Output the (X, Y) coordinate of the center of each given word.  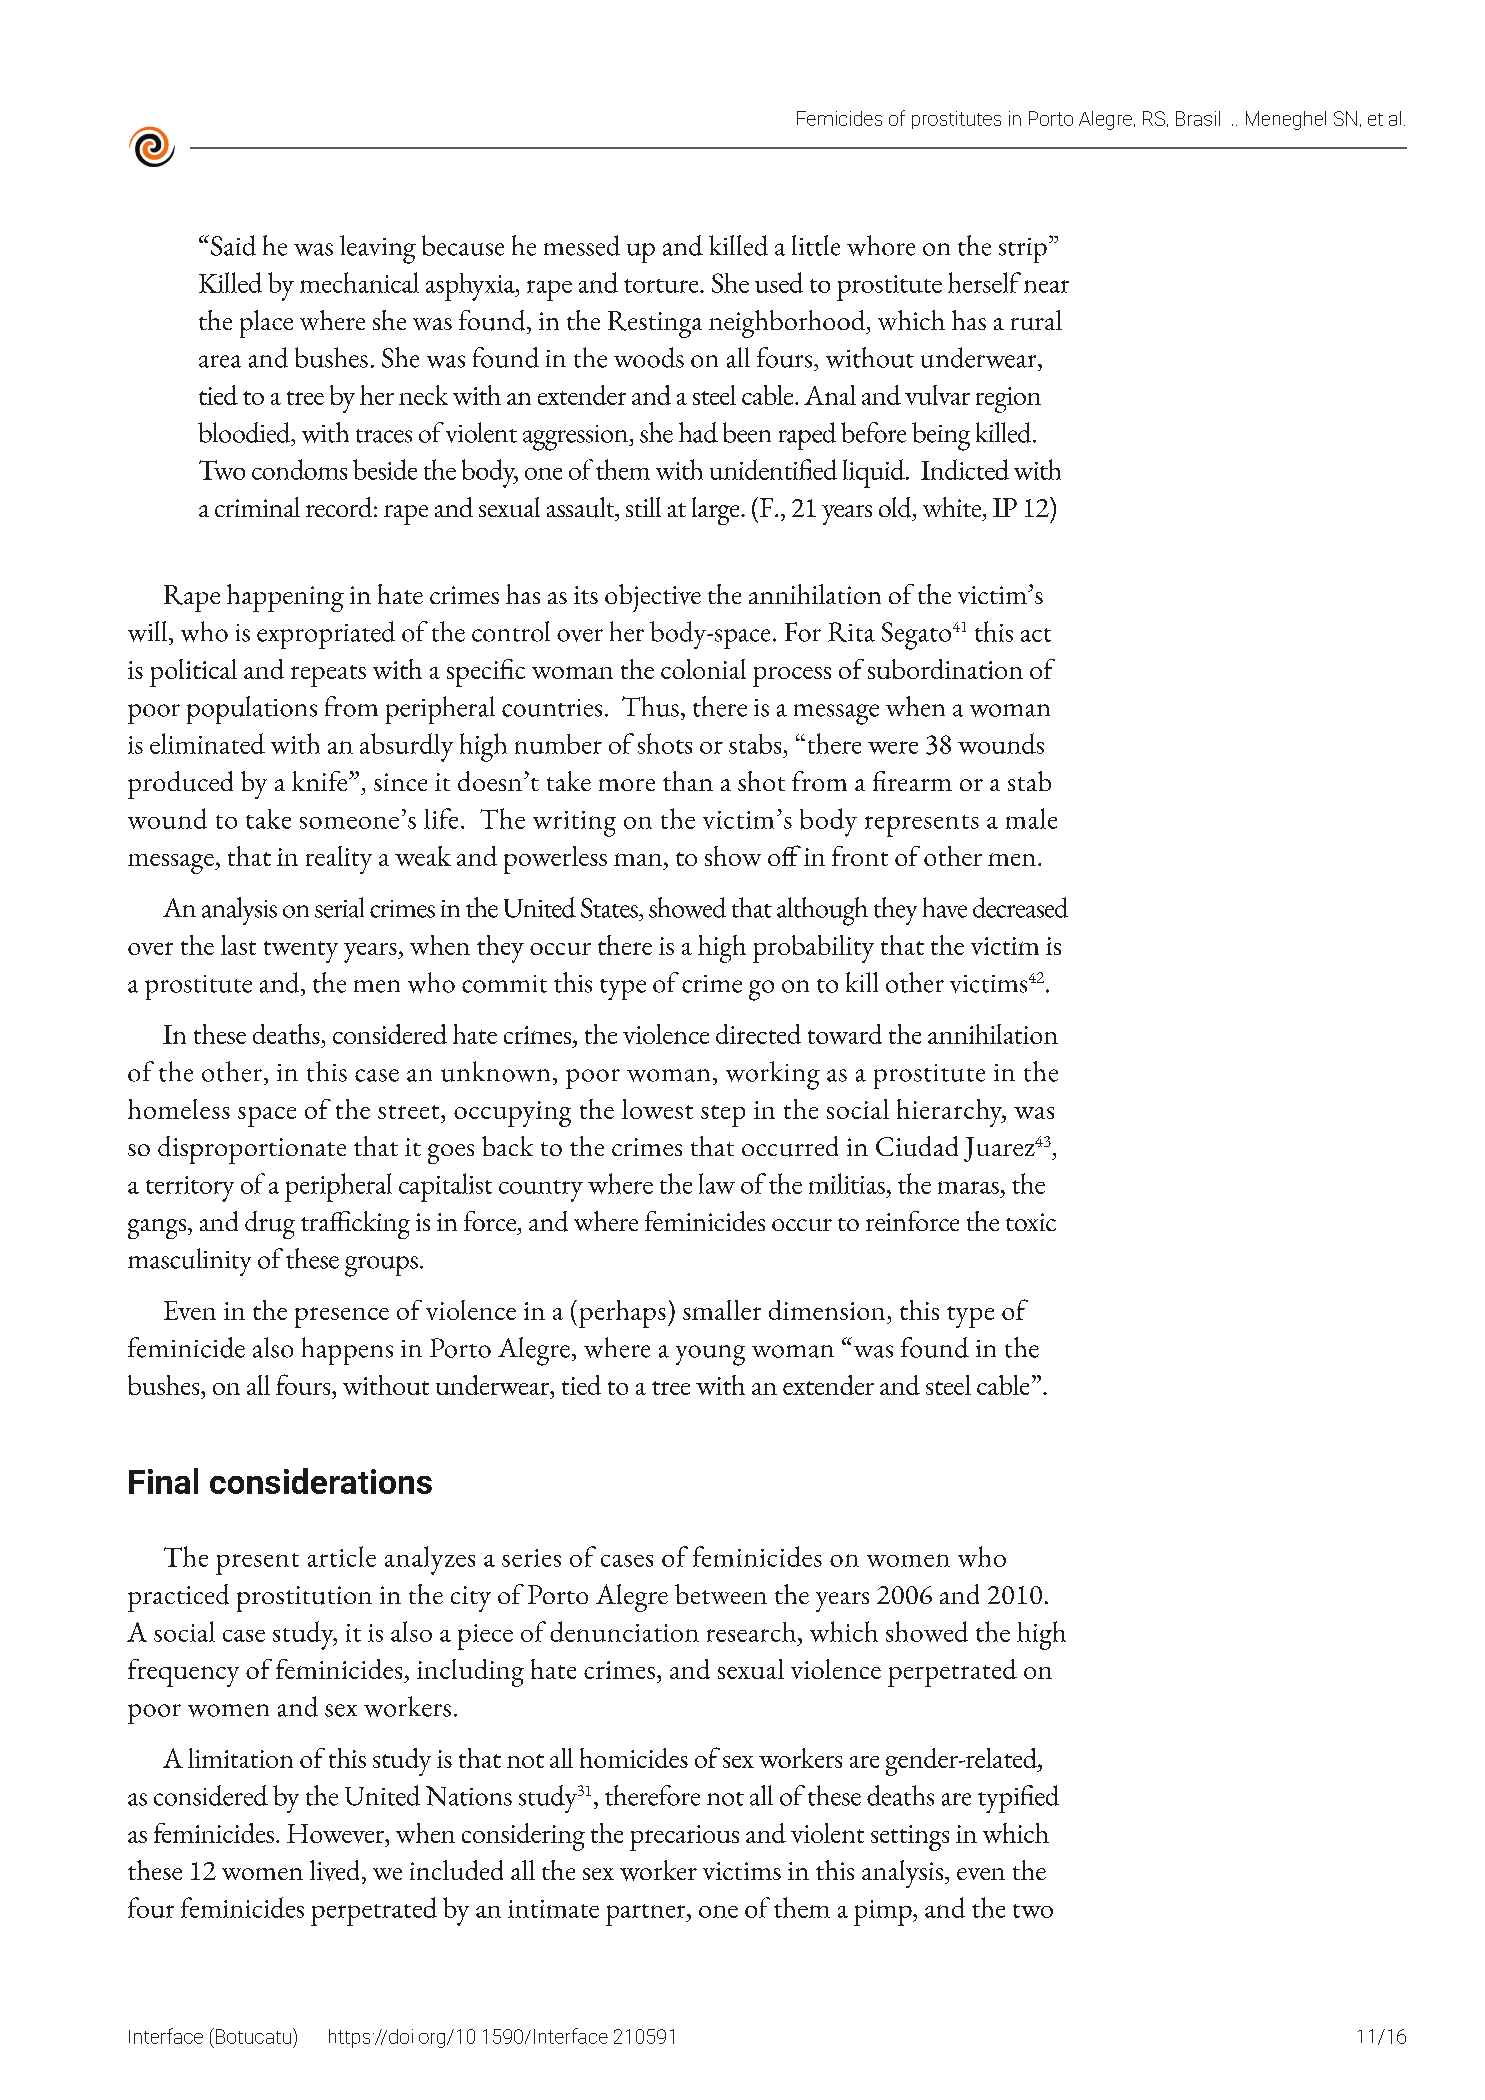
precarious (684, 1838)
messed (582, 245)
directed (758, 1034)
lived (336, 1870)
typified (1018, 1799)
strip (1023, 250)
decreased (1020, 907)
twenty (301, 952)
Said (233, 245)
